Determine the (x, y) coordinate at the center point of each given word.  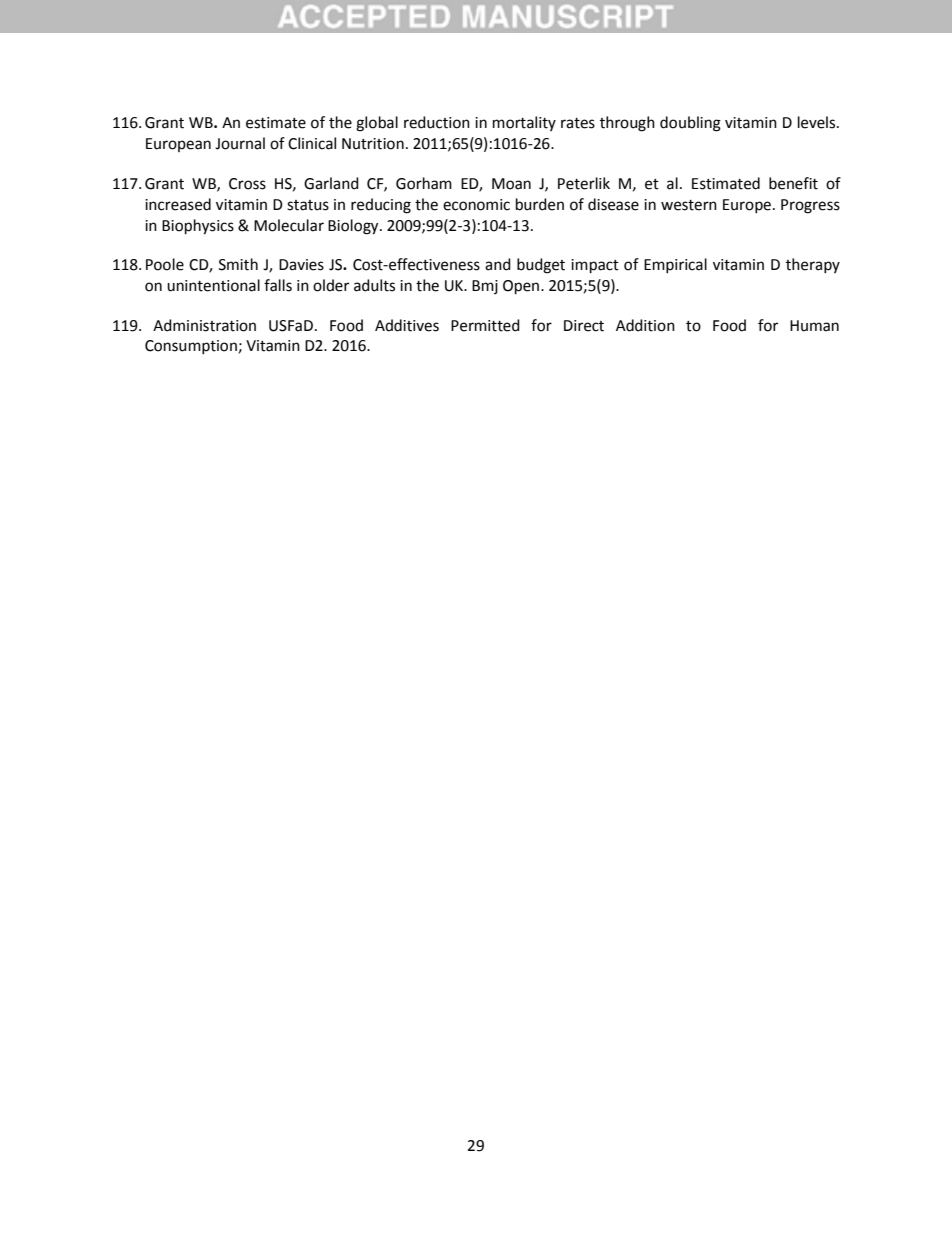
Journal (240, 143)
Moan (511, 184)
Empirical (675, 265)
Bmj (485, 287)
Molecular (289, 225)
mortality (524, 123)
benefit (793, 183)
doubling (690, 124)
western (689, 205)
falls (278, 285)
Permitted (485, 325)
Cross (247, 184)
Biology (354, 227)
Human (814, 326)
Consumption (191, 347)
